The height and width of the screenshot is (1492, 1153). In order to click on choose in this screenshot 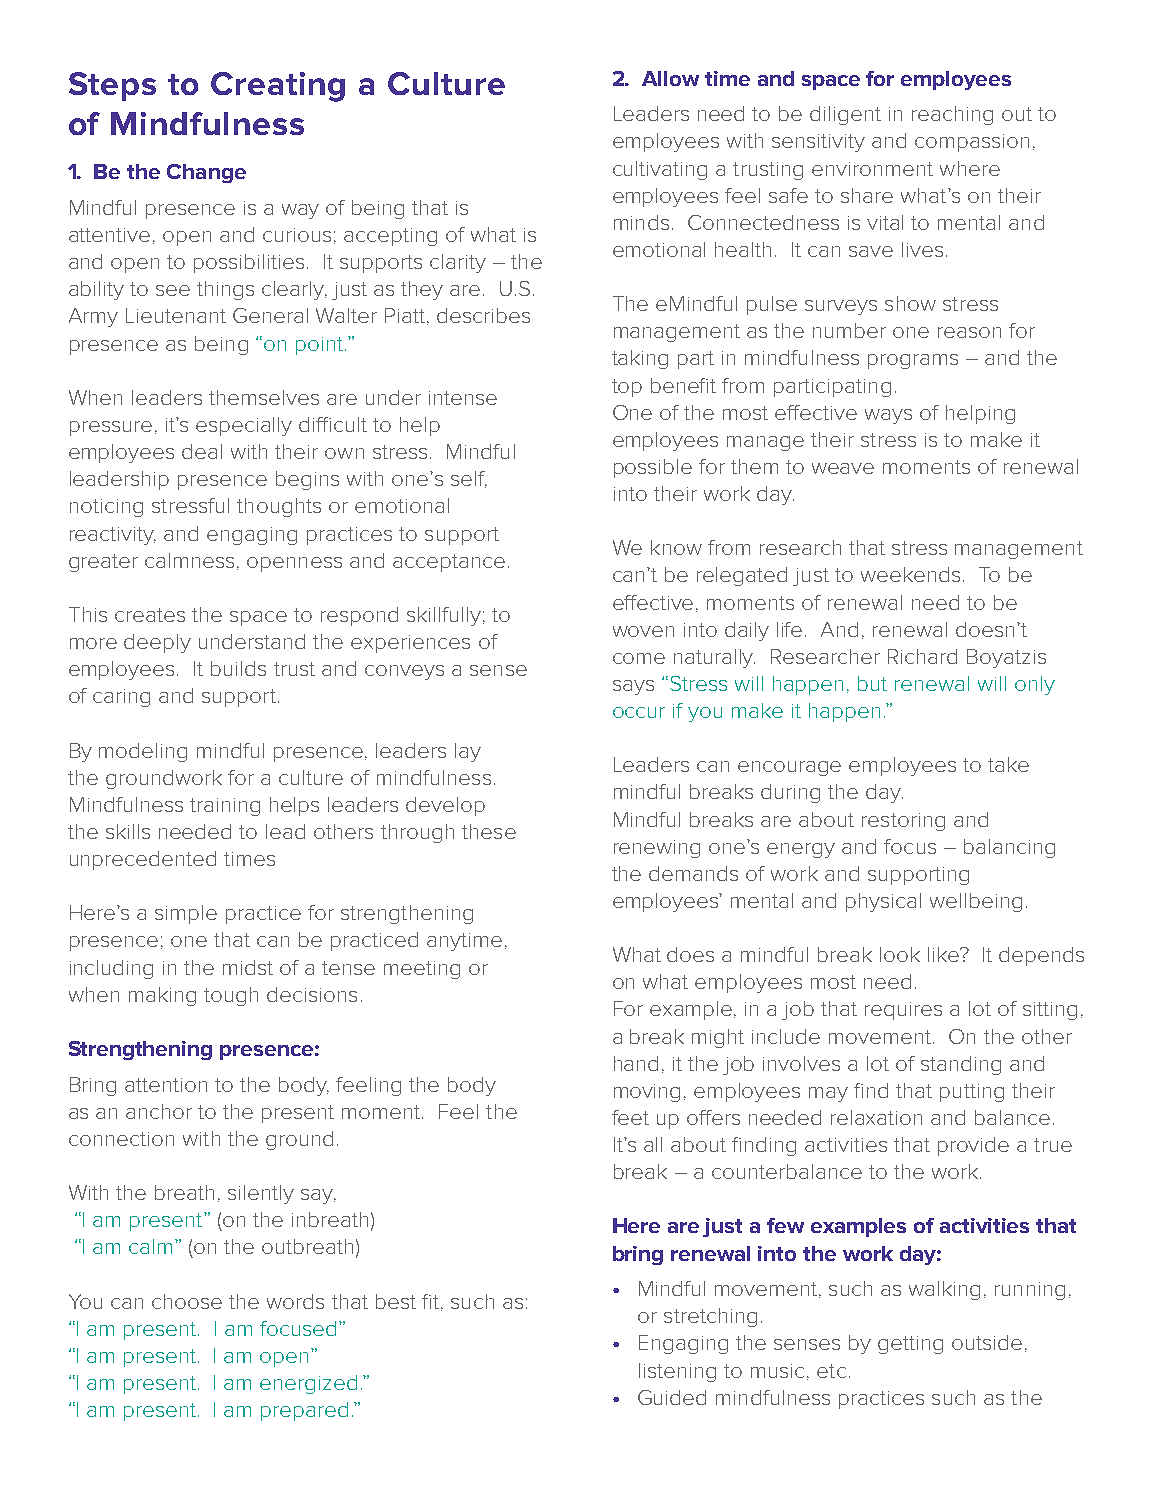, I will do `click(187, 1301)`.
